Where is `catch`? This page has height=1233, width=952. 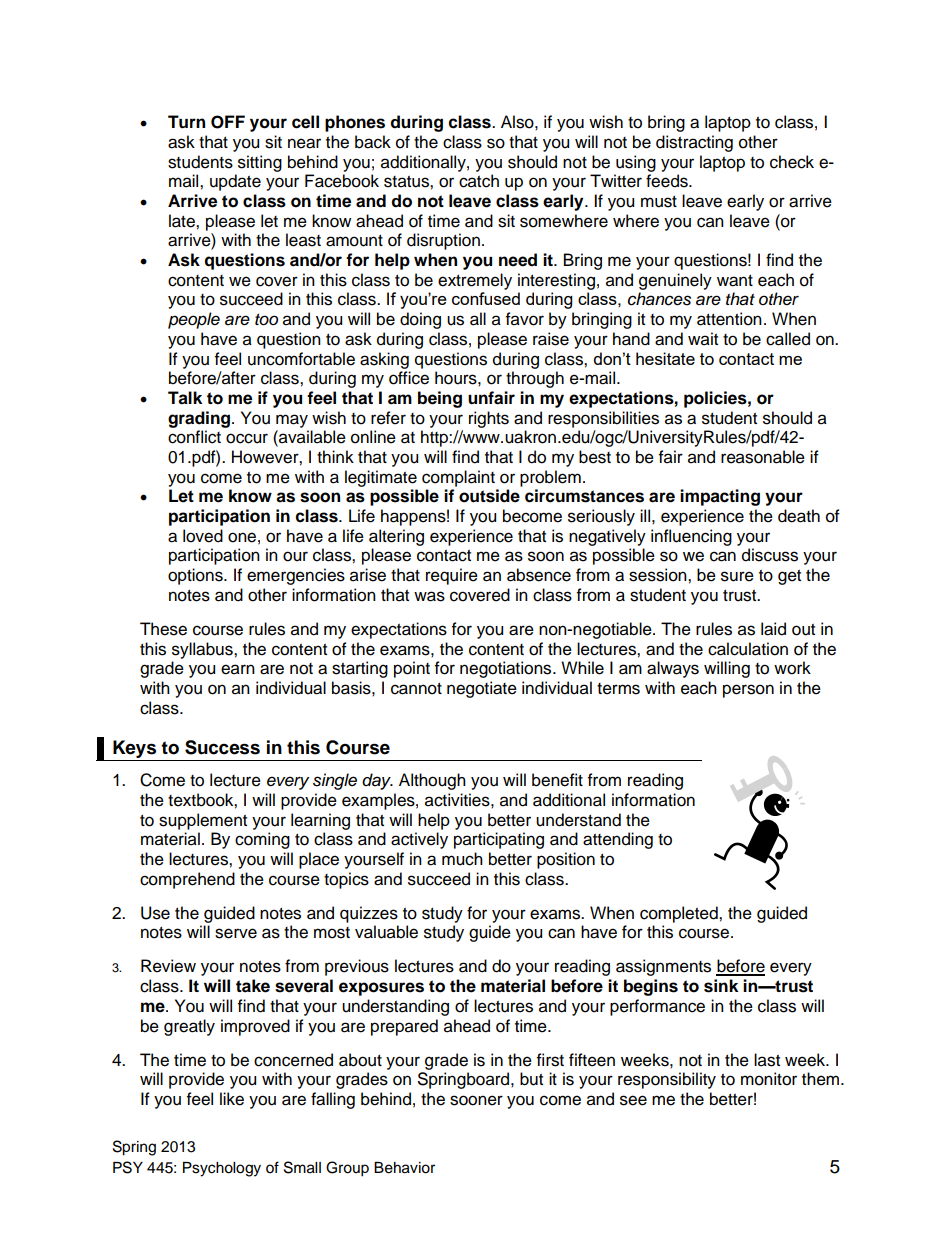 catch is located at coordinates (479, 181).
